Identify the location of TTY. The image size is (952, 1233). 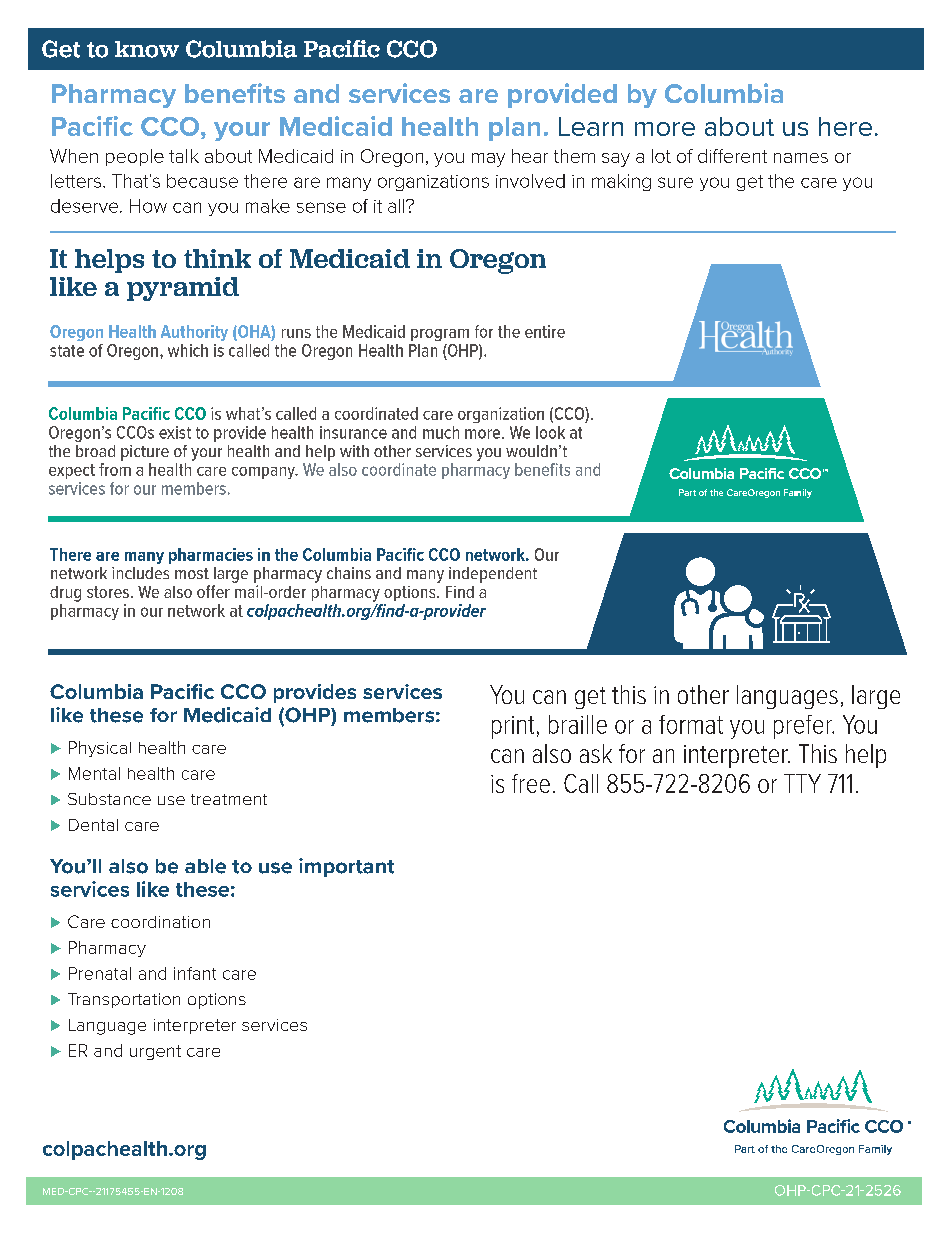
(802, 783).
